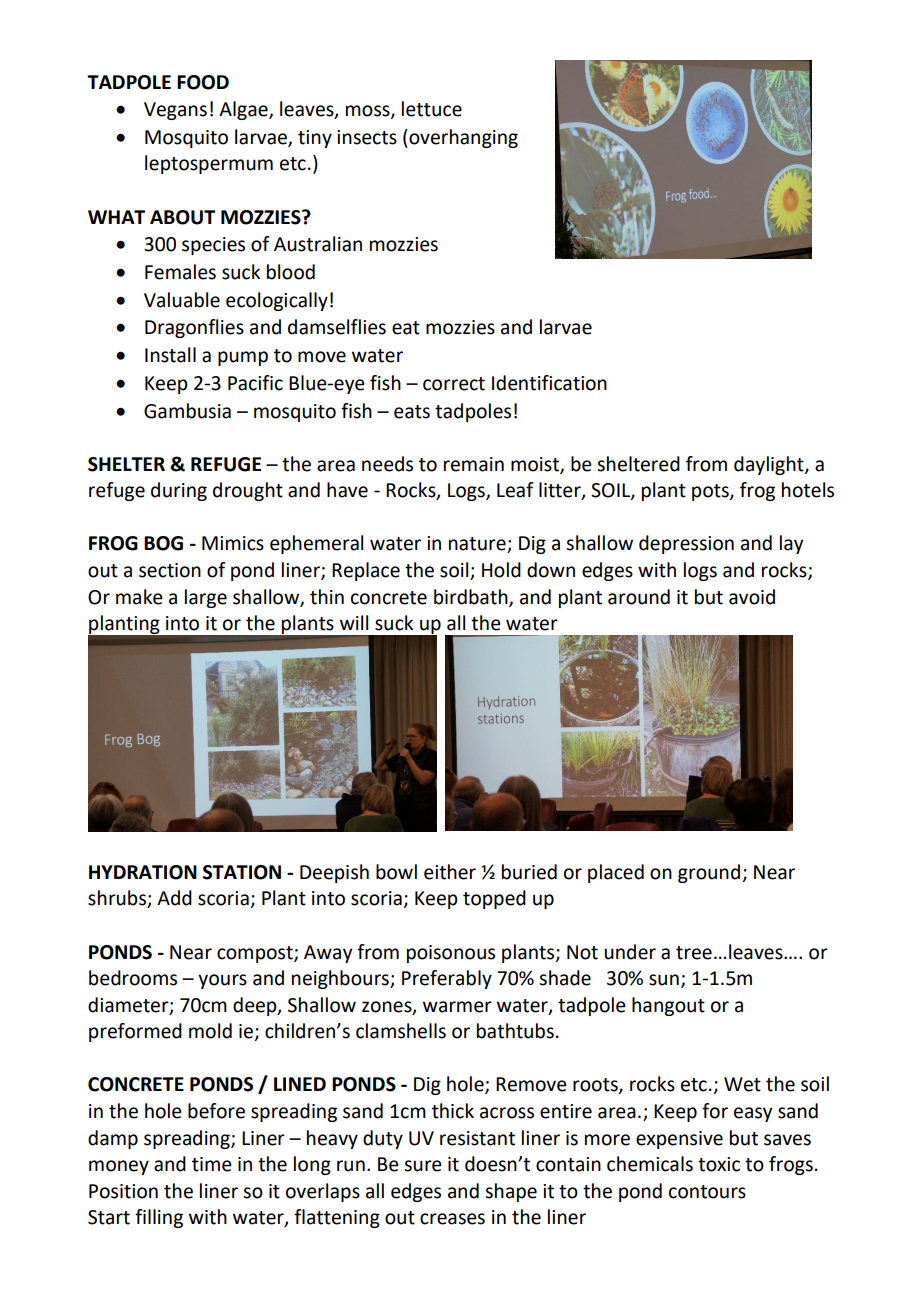 The height and width of the screenshot is (1308, 924). I want to click on creases, so click(452, 1219).
